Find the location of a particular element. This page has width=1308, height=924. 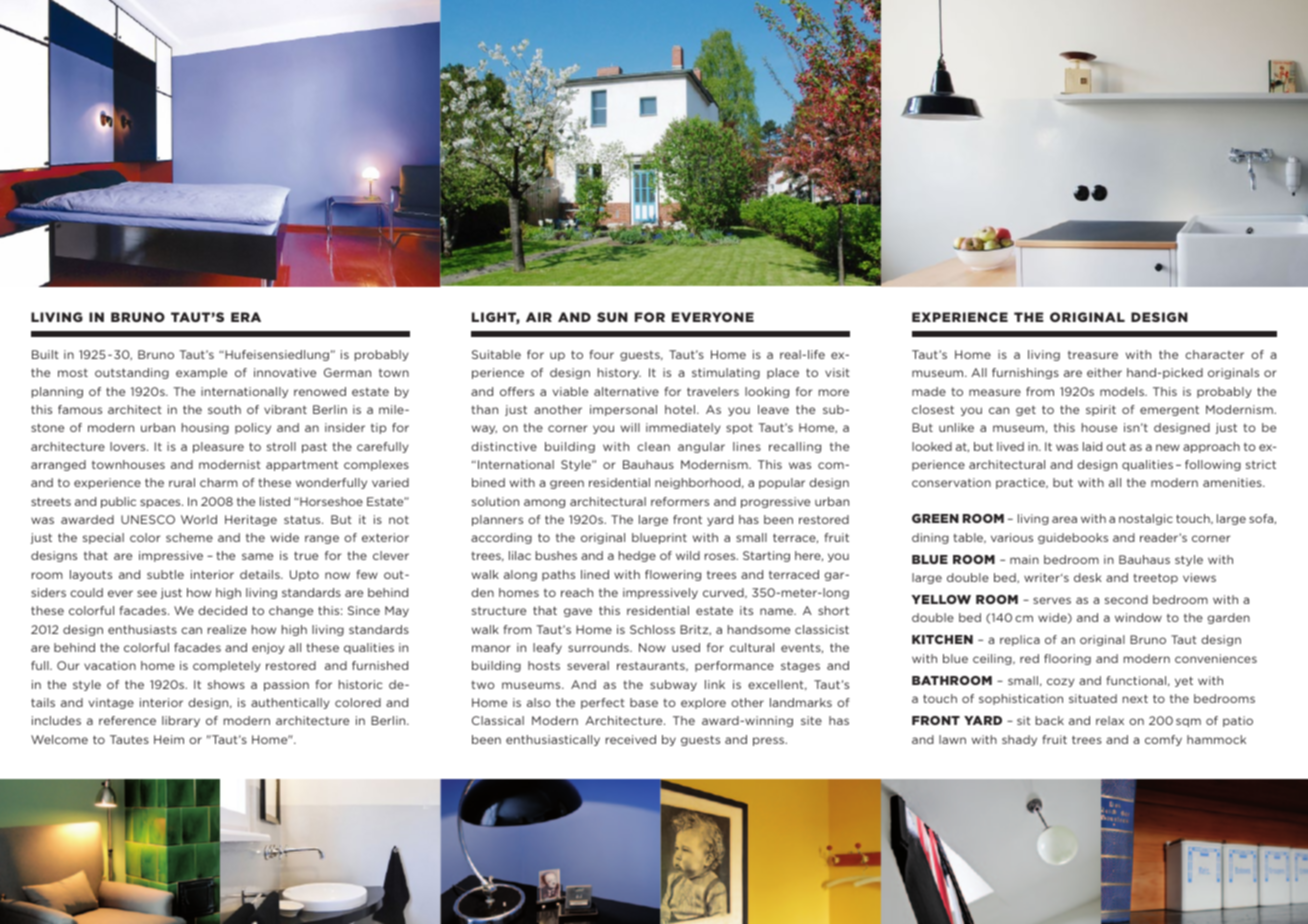

wild is located at coordinates (688, 555).
